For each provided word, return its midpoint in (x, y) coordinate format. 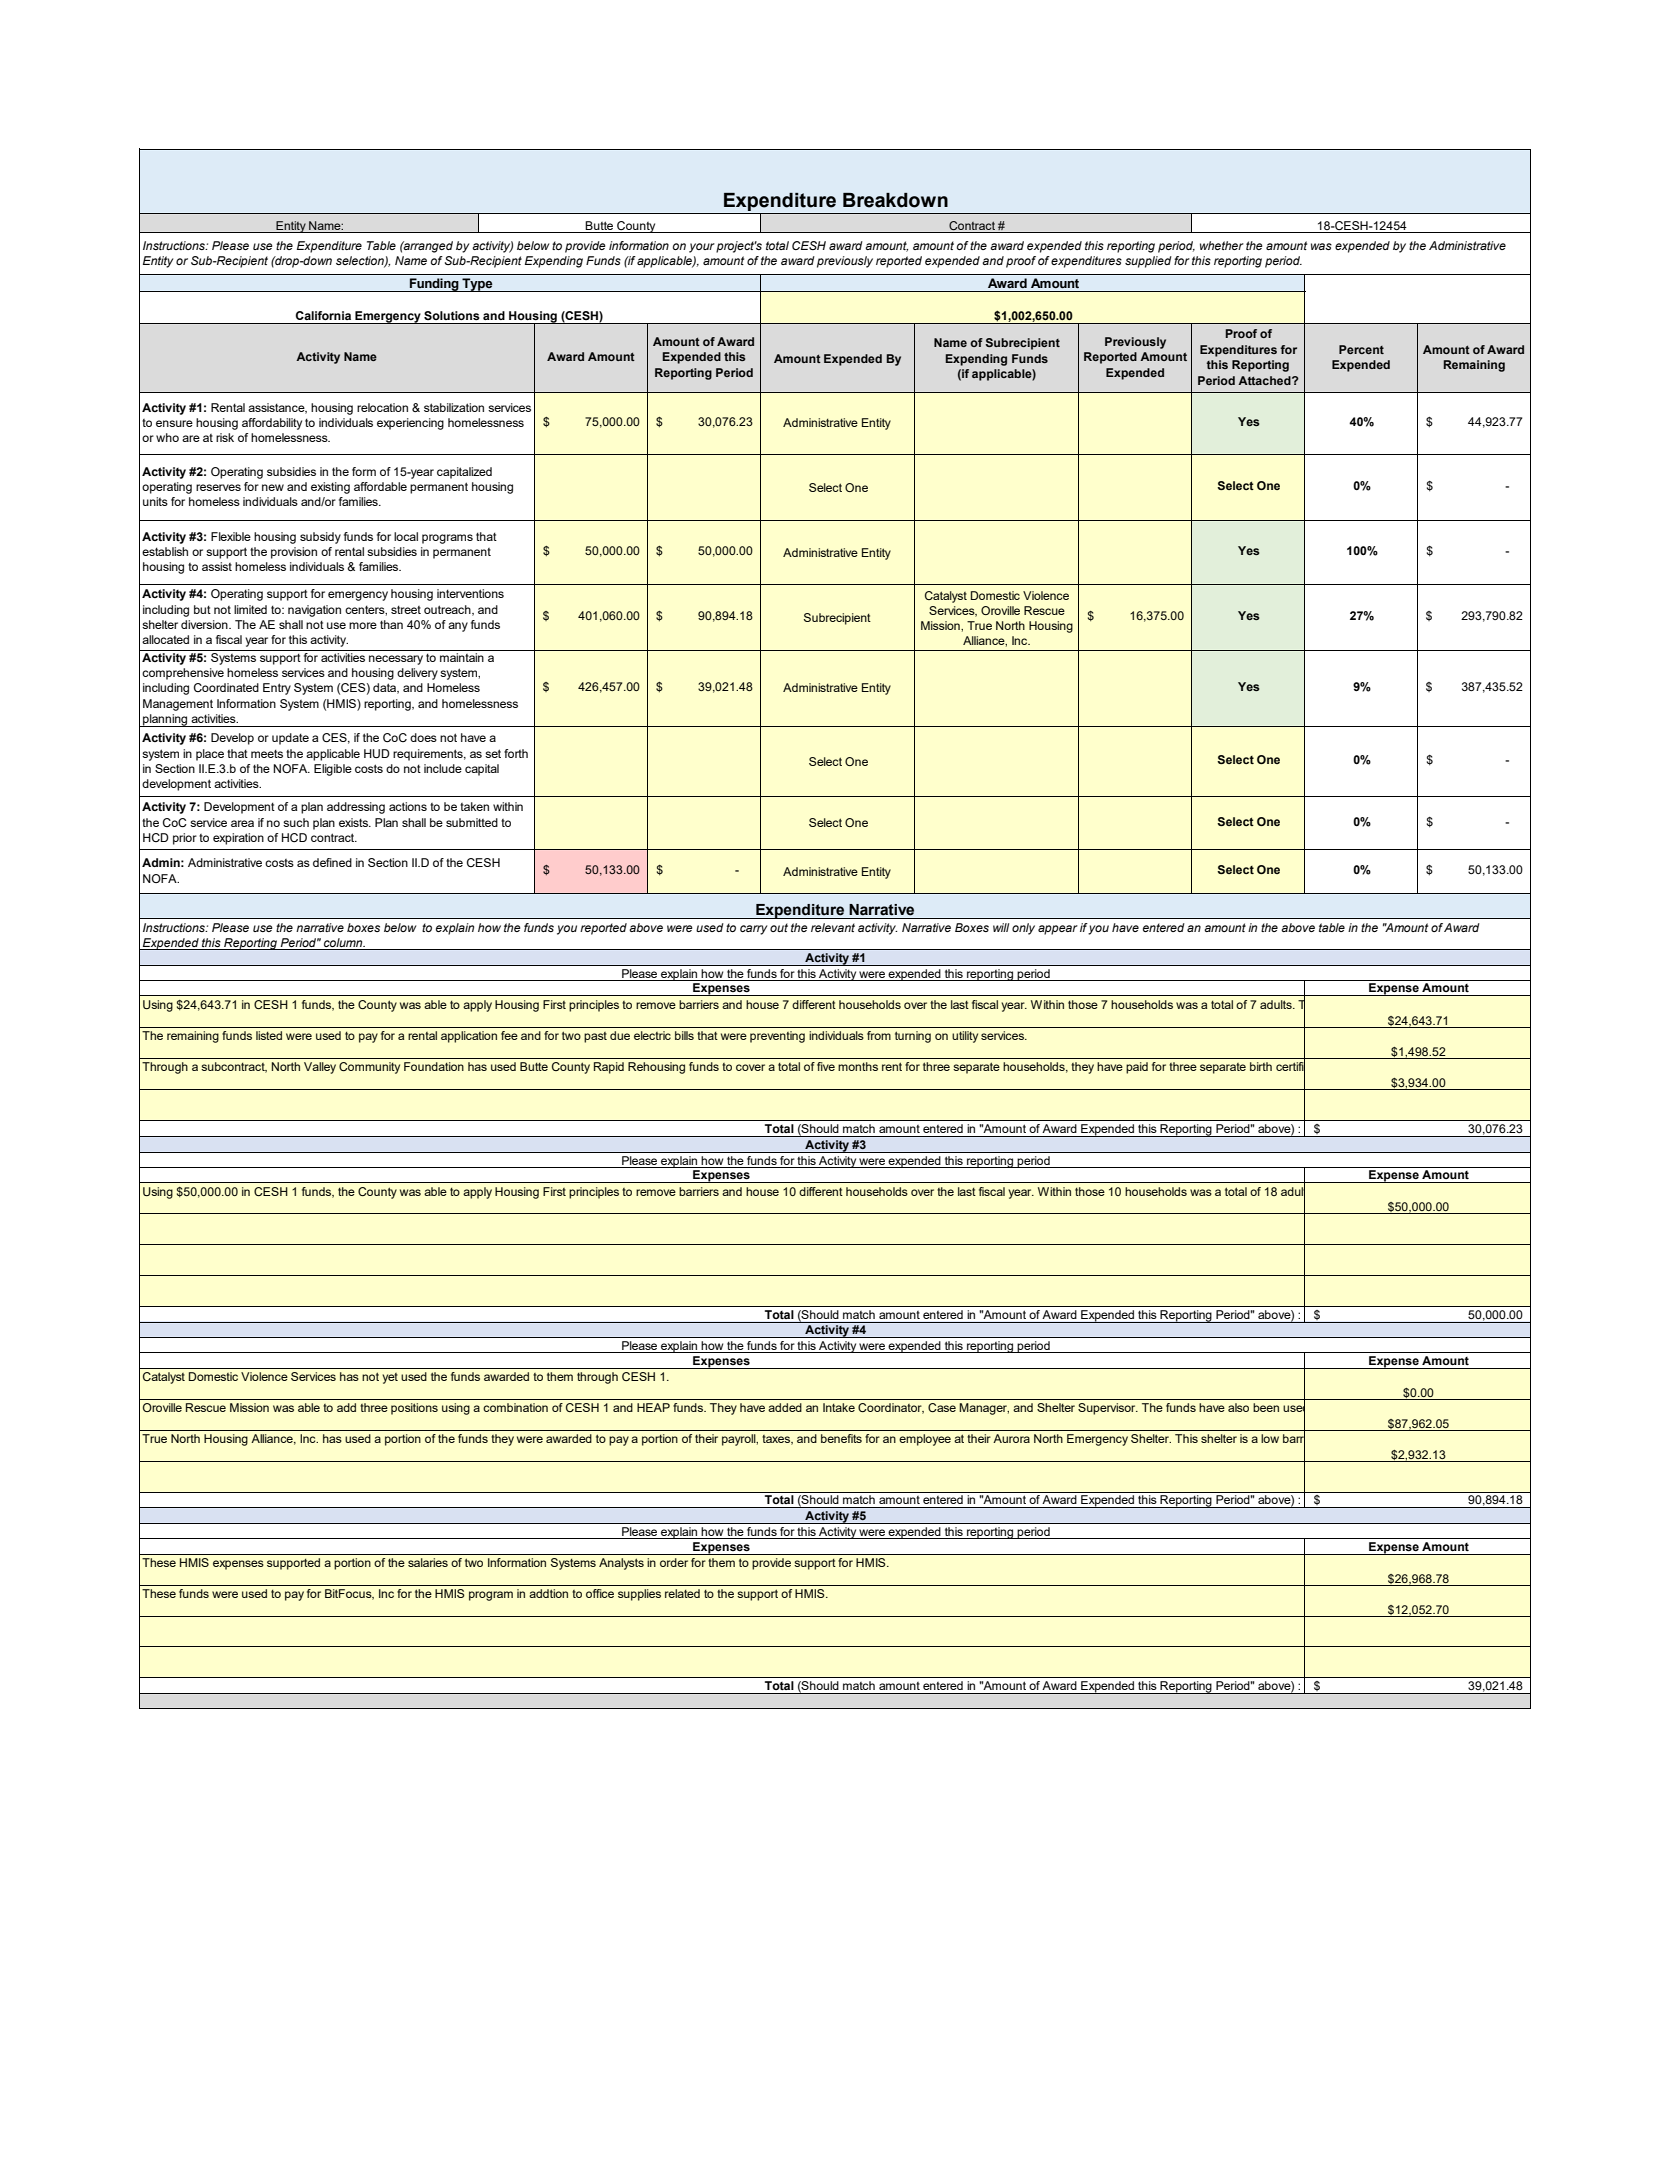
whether (1222, 245)
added (785, 1407)
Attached (1265, 380)
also (1238, 1407)
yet (390, 1378)
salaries (428, 1562)
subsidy (320, 538)
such (296, 822)
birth (1261, 1066)
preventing (777, 1037)
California (323, 315)
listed (269, 1035)
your (702, 248)
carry (753, 930)
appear (1058, 930)
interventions (470, 593)
